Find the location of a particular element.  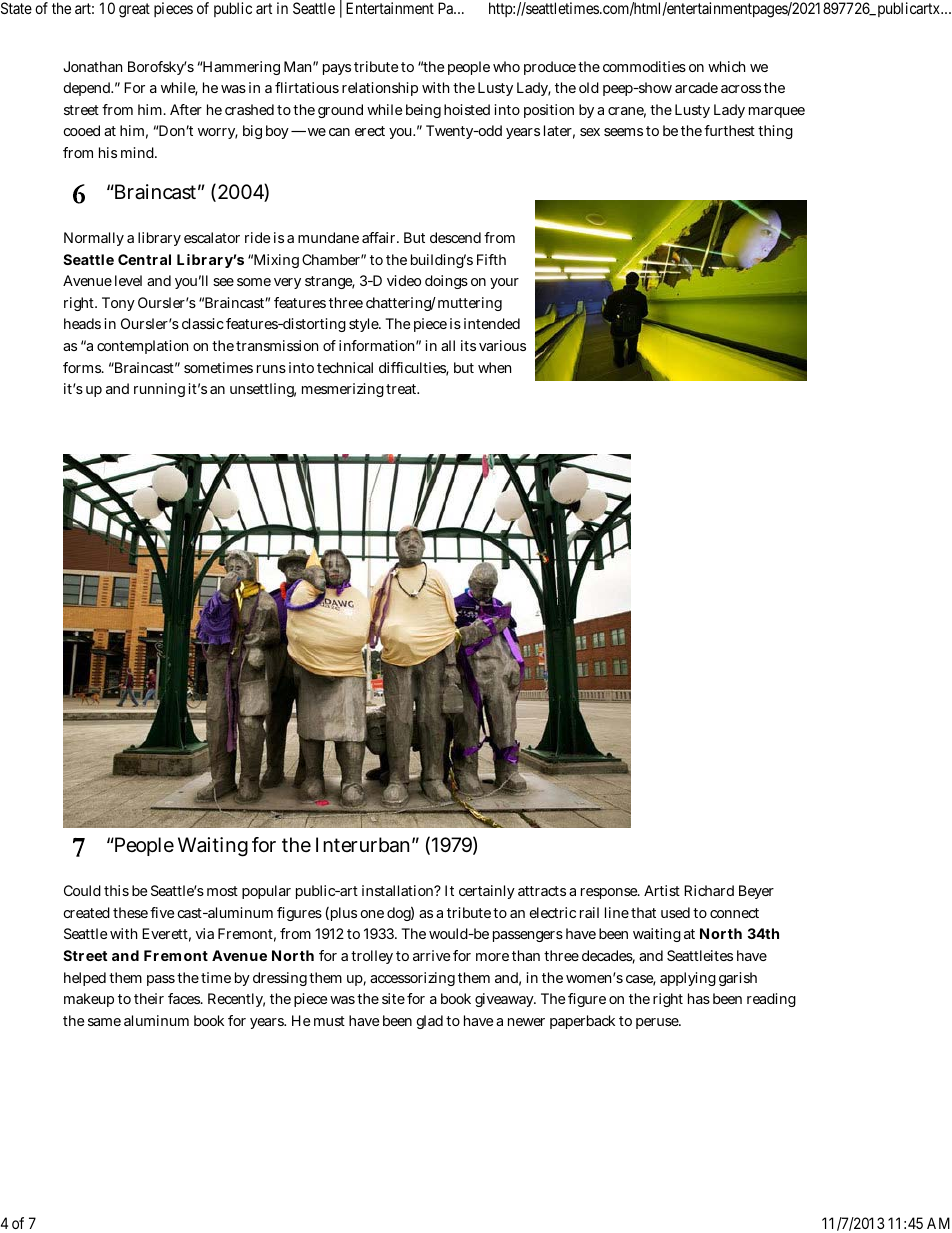

makeup is located at coordinates (89, 1000).
